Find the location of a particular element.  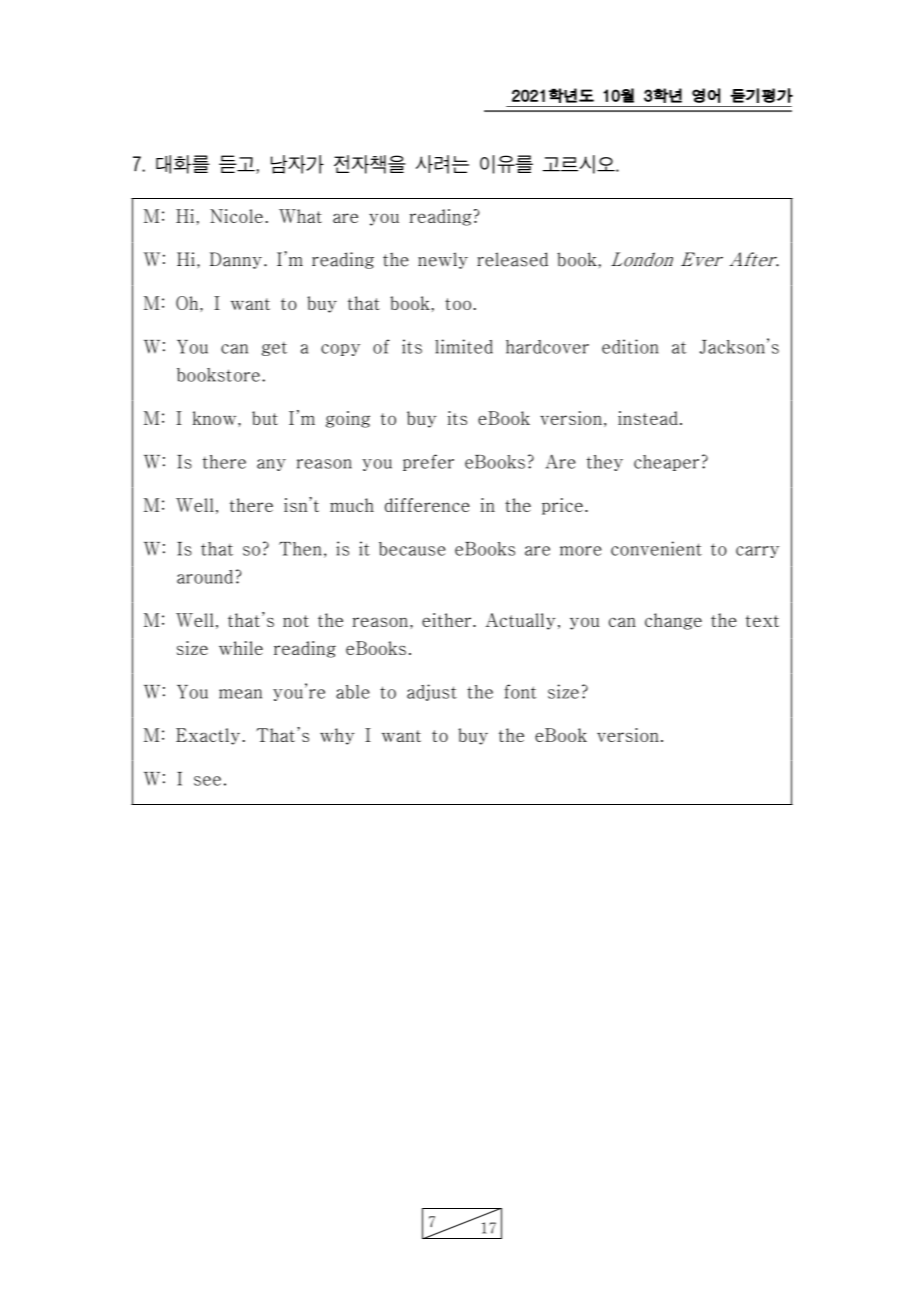

font is located at coordinates (520, 691).
